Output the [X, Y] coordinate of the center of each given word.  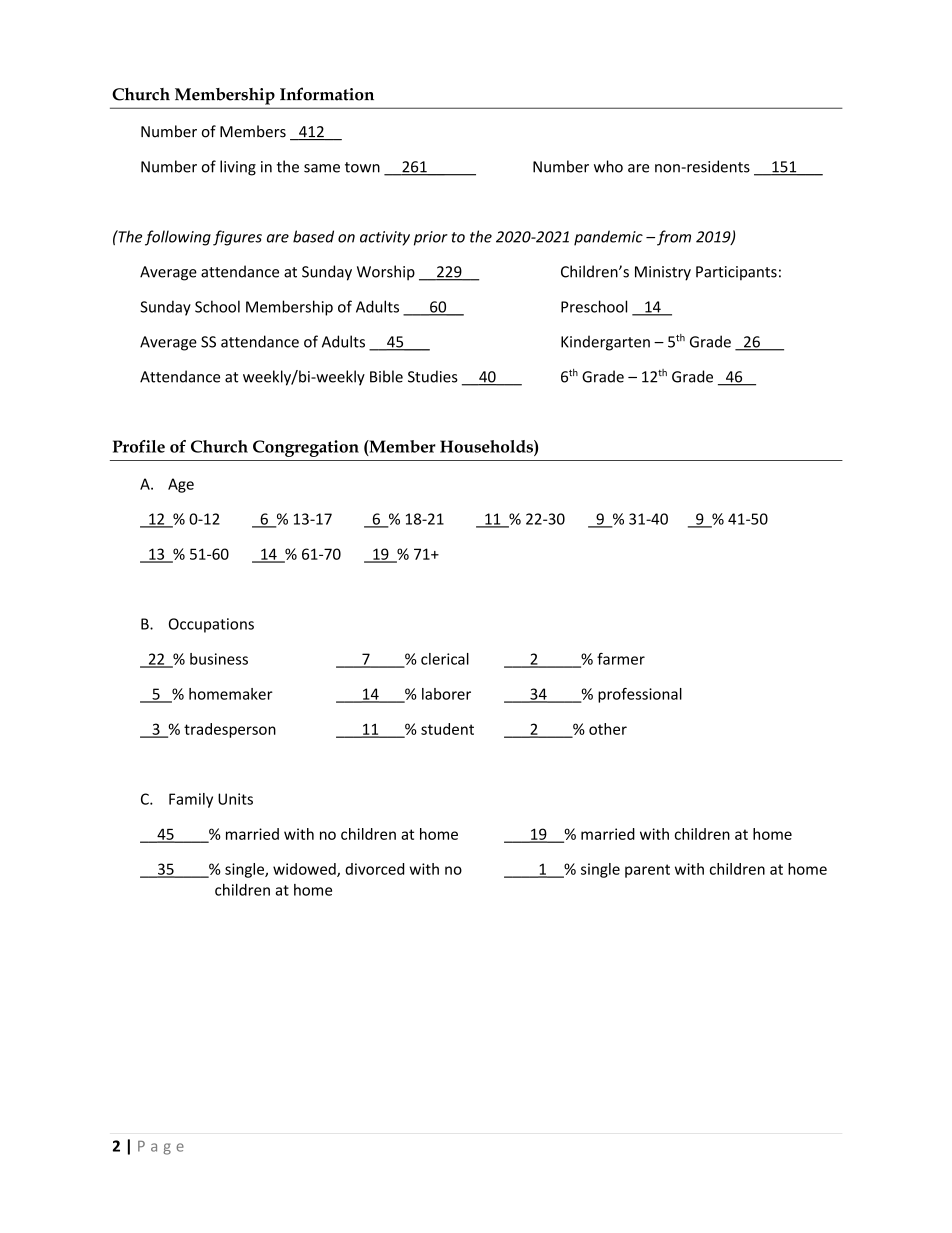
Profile [139, 446]
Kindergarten [605, 343]
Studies [433, 376]
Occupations [211, 625]
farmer [621, 659]
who [608, 166]
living [238, 168]
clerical [445, 659]
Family [191, 800]
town [362, 167]
